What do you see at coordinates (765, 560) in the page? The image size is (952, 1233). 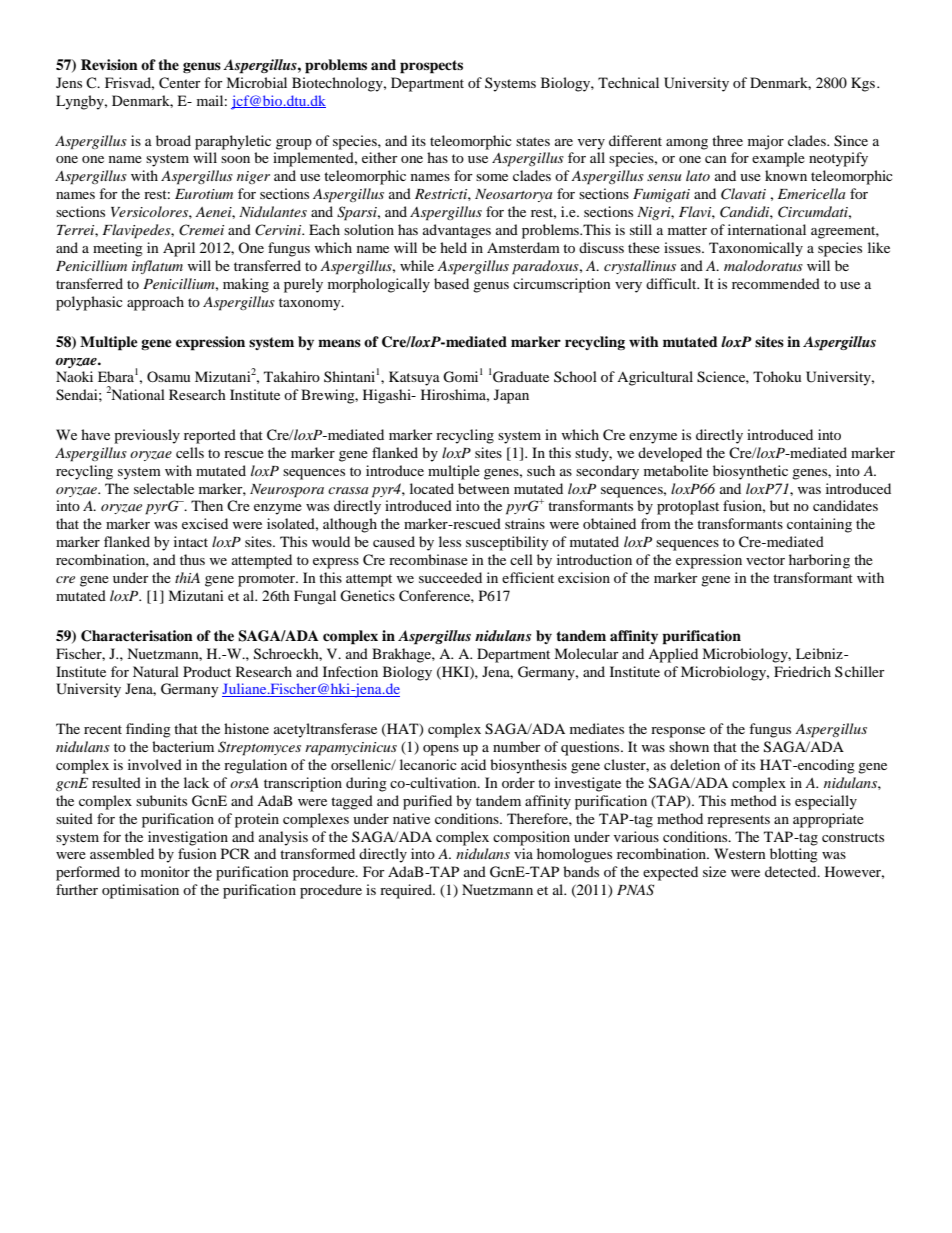 I see `vector` at bounding box center [765, 560].
